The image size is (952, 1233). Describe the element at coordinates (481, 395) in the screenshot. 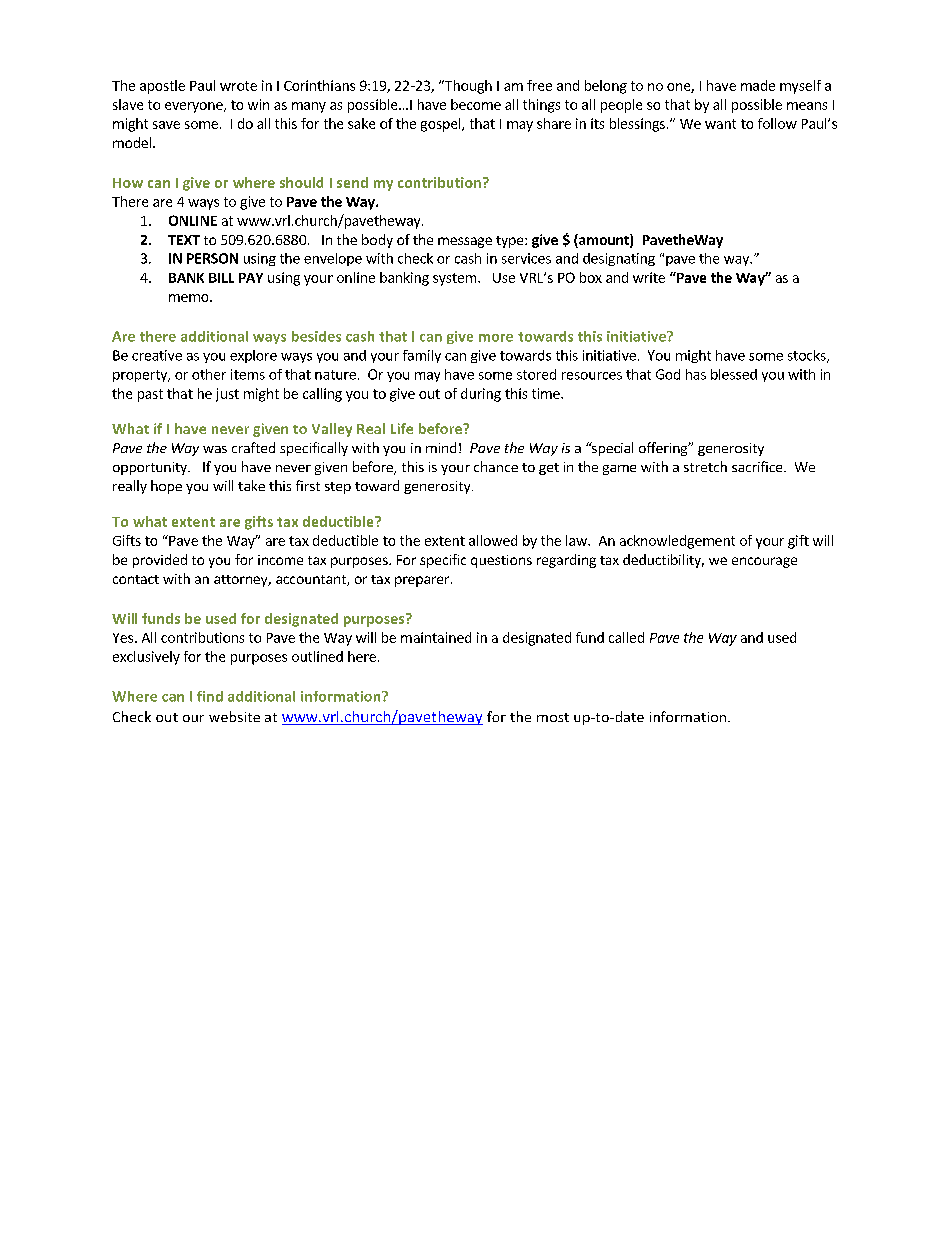

I see `during` at that location.
